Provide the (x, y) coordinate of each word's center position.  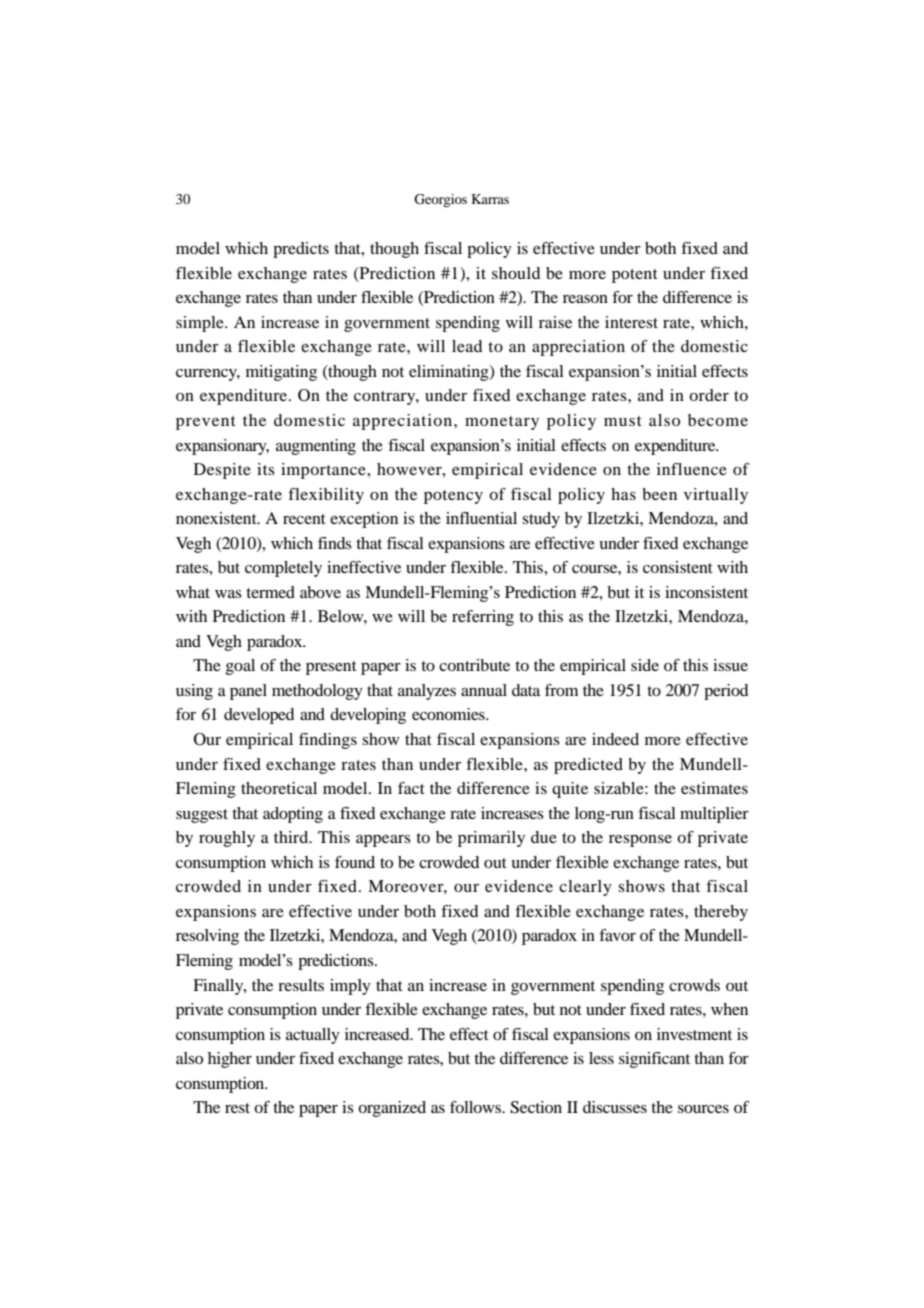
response (640, 841)
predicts (301, 250)
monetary (502, 423)
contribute (474, 665)
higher (230, 1060)
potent (635, 276)
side (645, 665)
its (266, 469)
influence (692, 469)
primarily (491, 839)
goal (240, 667)
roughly (227, 839)
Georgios (440, 200)
